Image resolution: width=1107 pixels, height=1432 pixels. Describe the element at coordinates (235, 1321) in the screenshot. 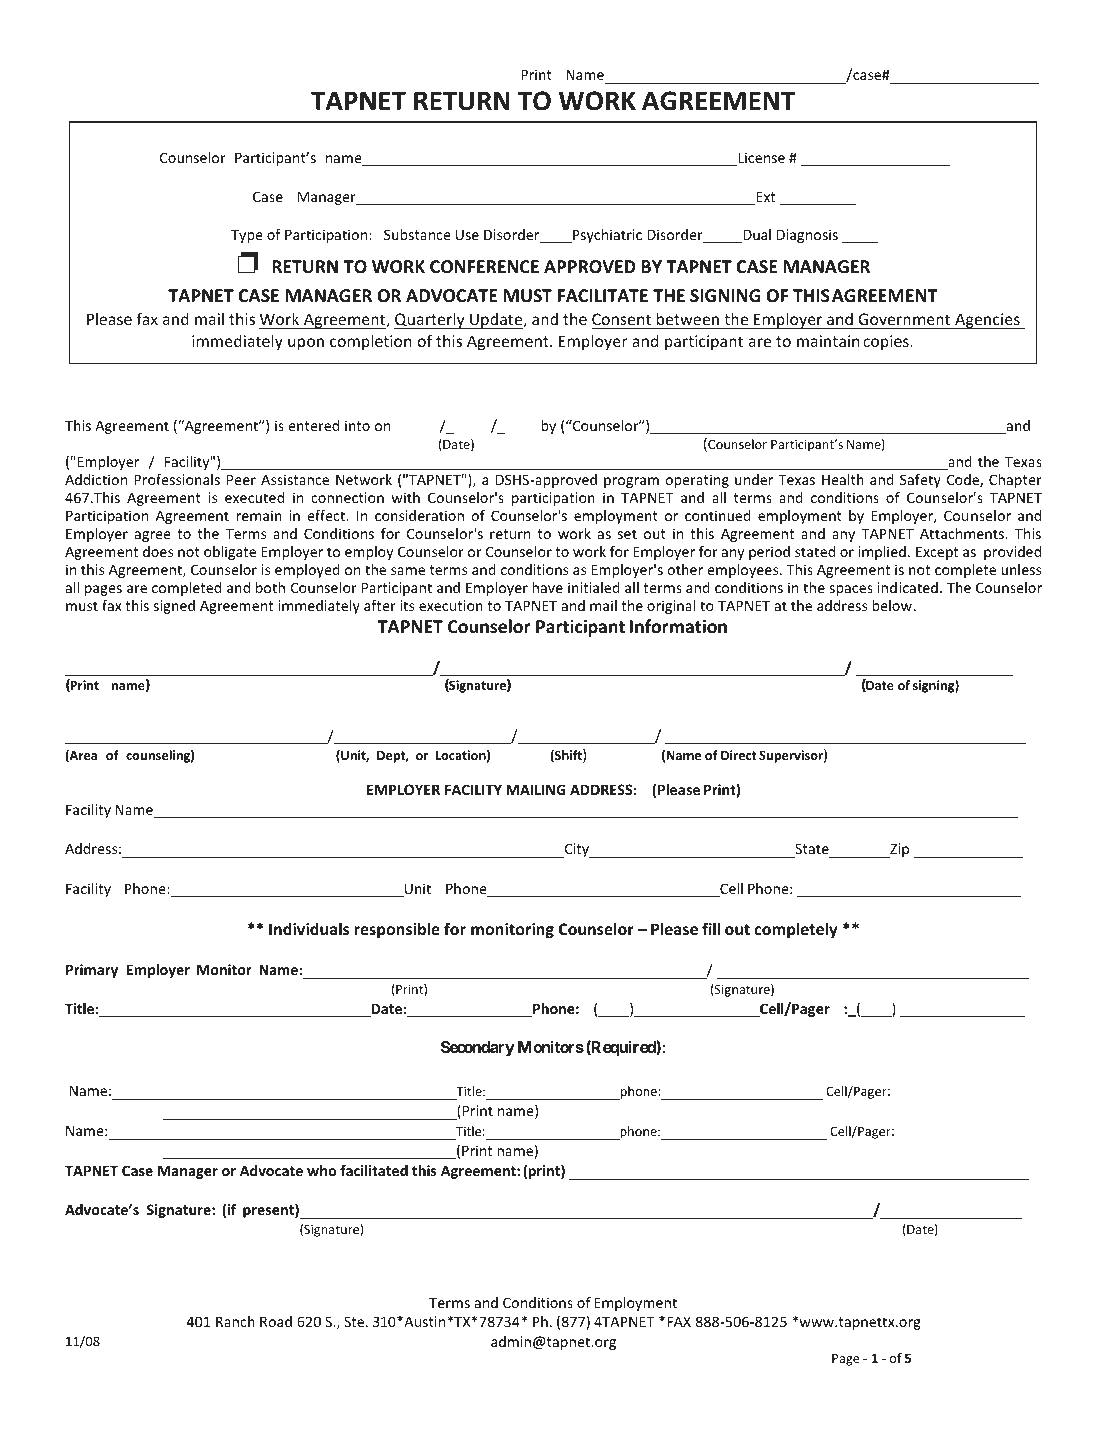

I see `Ranch` at that location.
